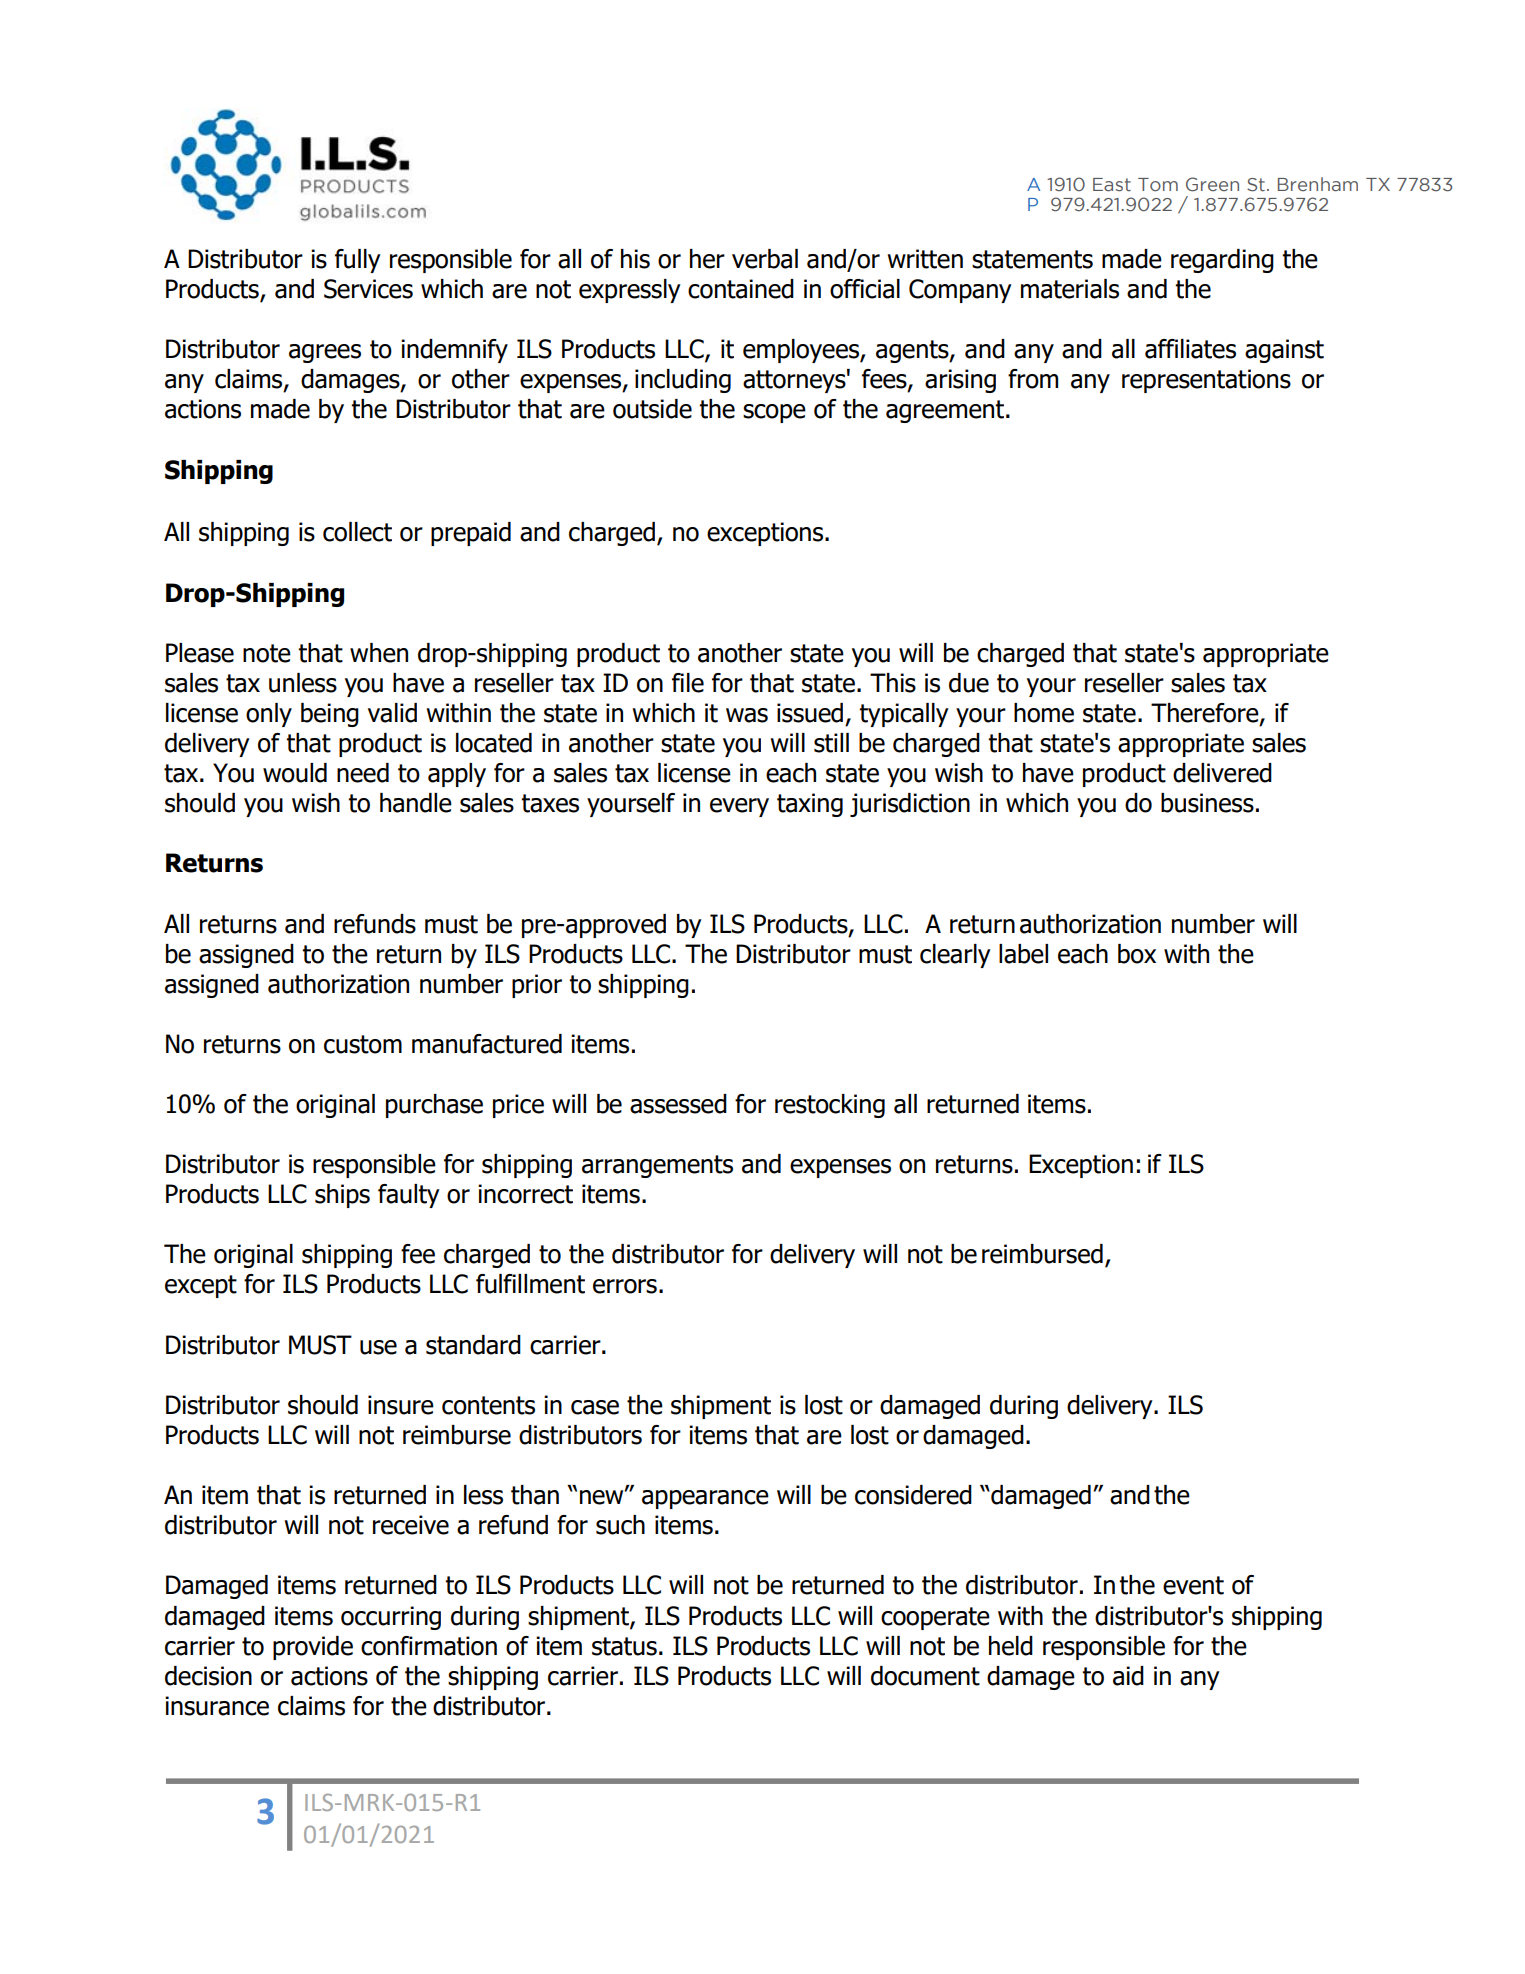  What do you see at coordinates (1112, 185) in the page?
I see `East` at bounding box center [1112, 185].
